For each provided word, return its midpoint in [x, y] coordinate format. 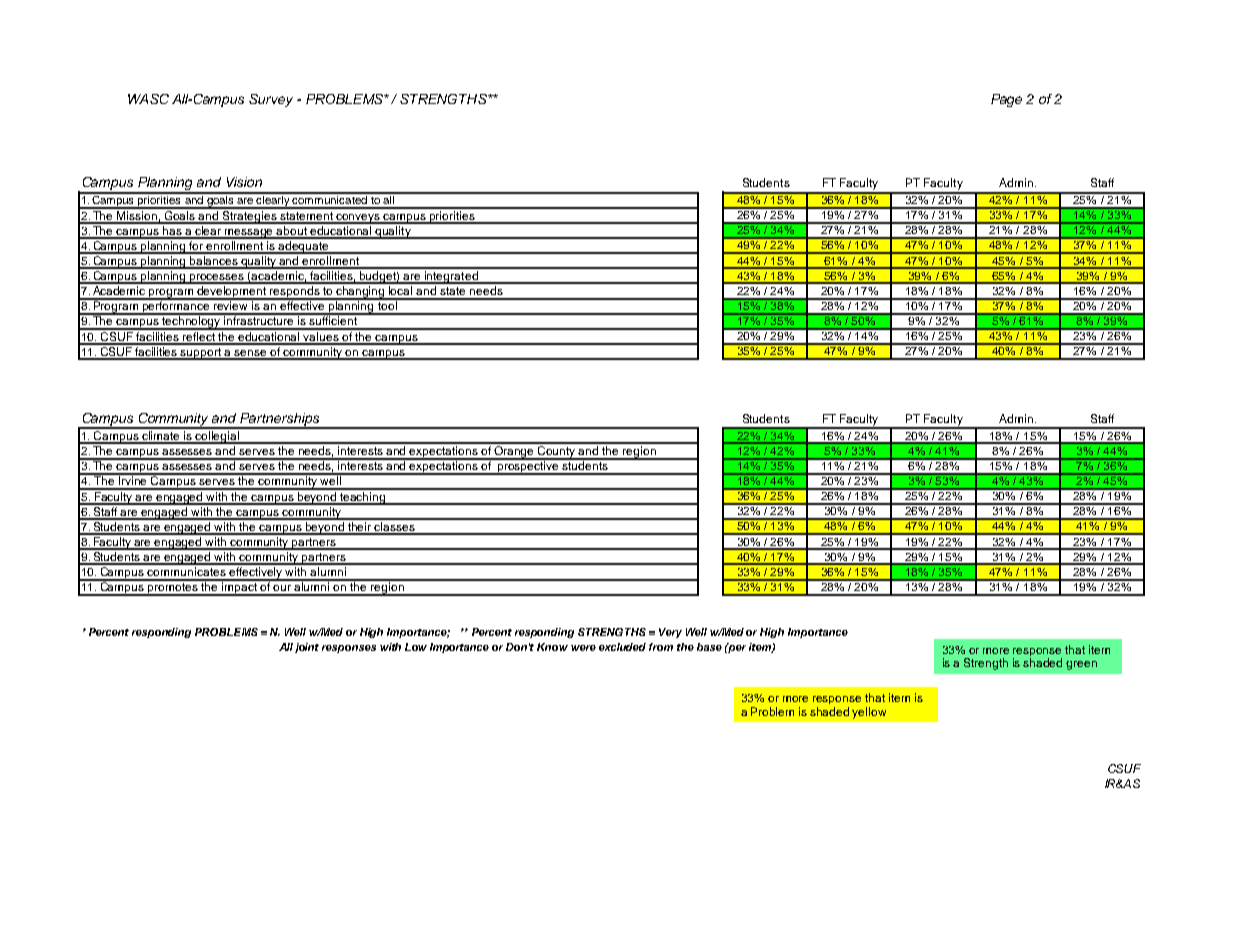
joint [307, 648]
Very [670, 633]
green [1081, 665]
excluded [622, 647]
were [583, 648]
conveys [359, 219]
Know [552, 647]
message [249, 234]
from [661, 647]
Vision [244, 182]
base [709, 647]
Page [1006, 100]
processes [217, 279]
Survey [271, 100]
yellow [869, 713]
